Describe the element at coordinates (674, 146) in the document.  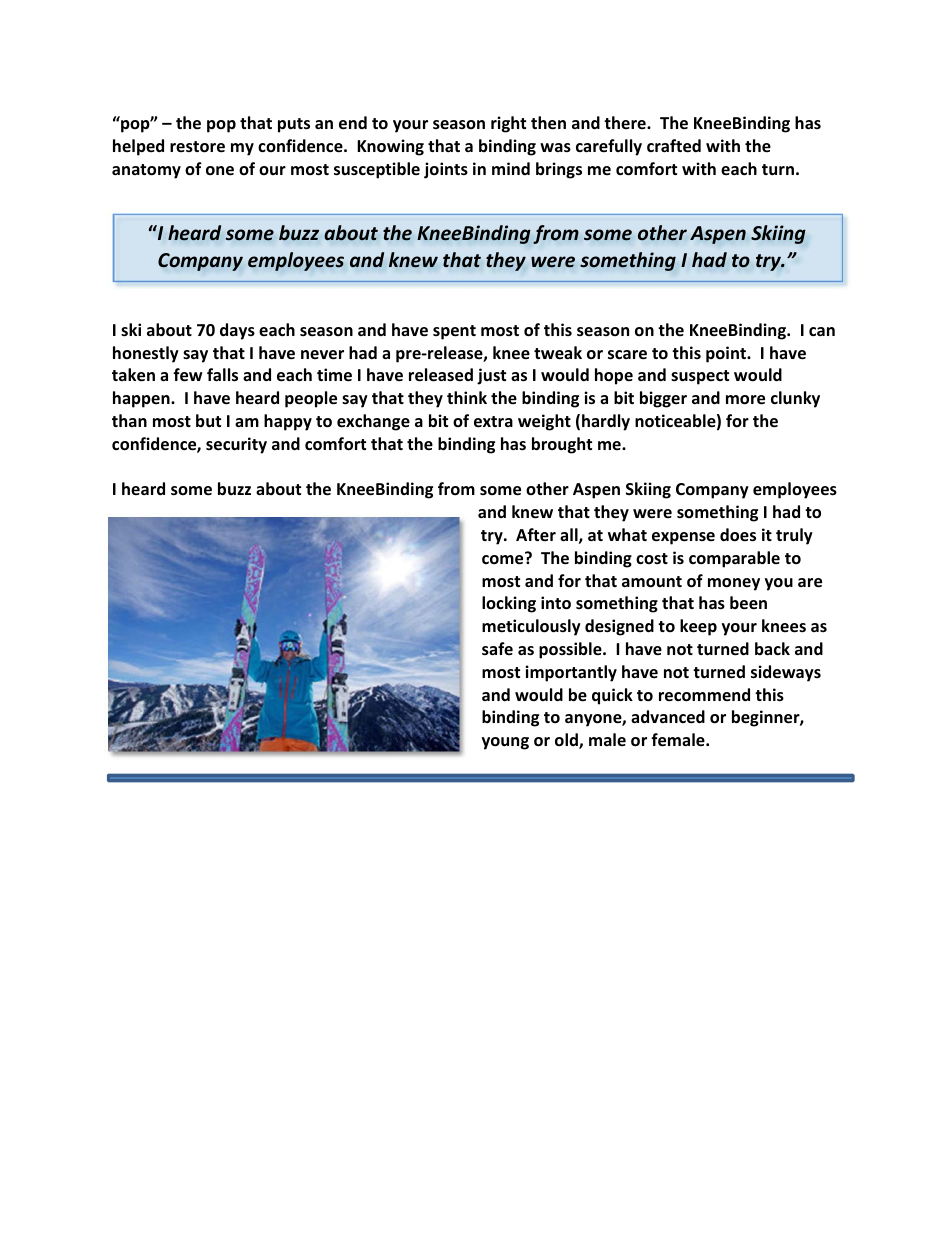
I see `crafted` at that location.
